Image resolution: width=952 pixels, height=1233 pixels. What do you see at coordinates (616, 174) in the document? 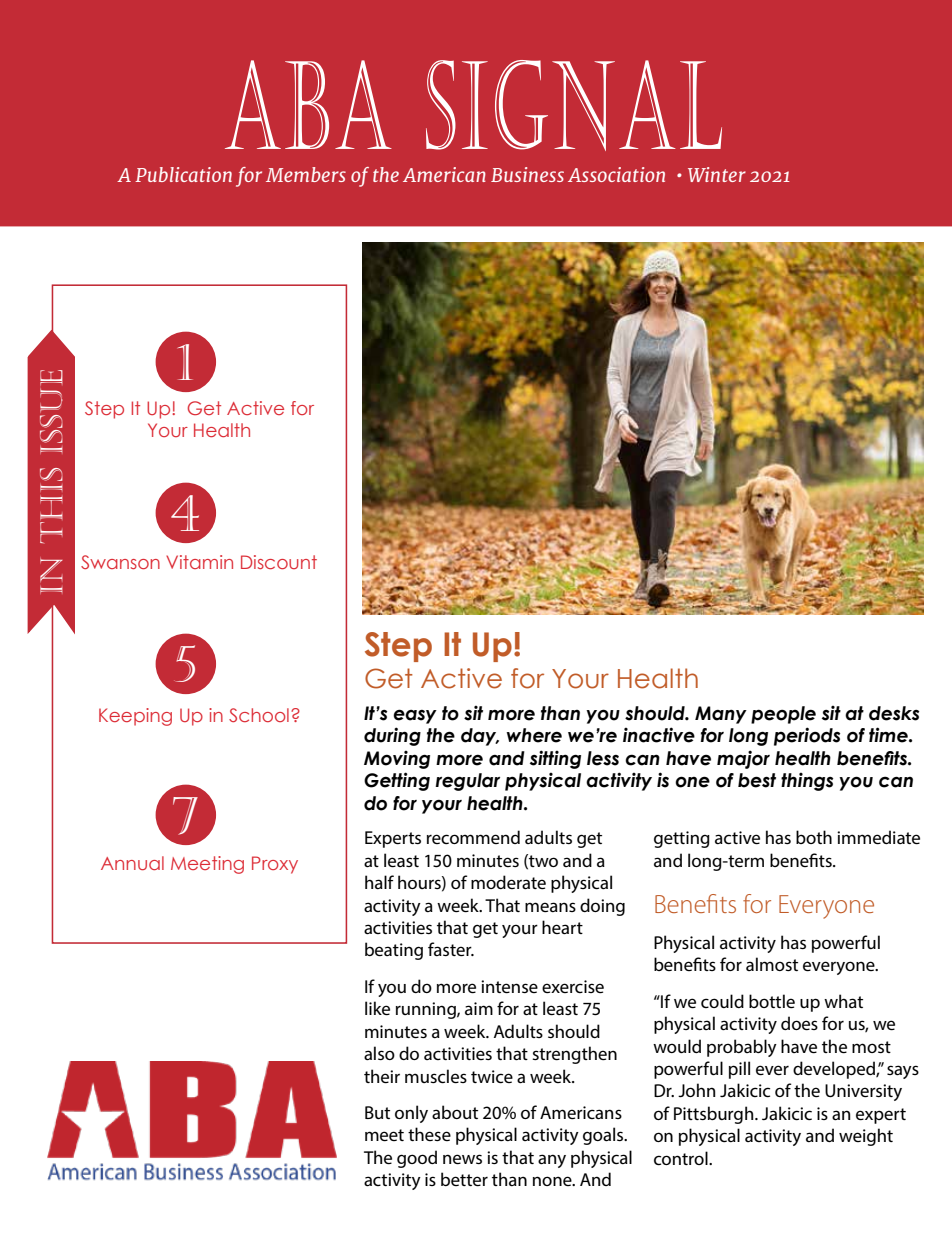
I see `Association` at bounding box center [616, 174].
